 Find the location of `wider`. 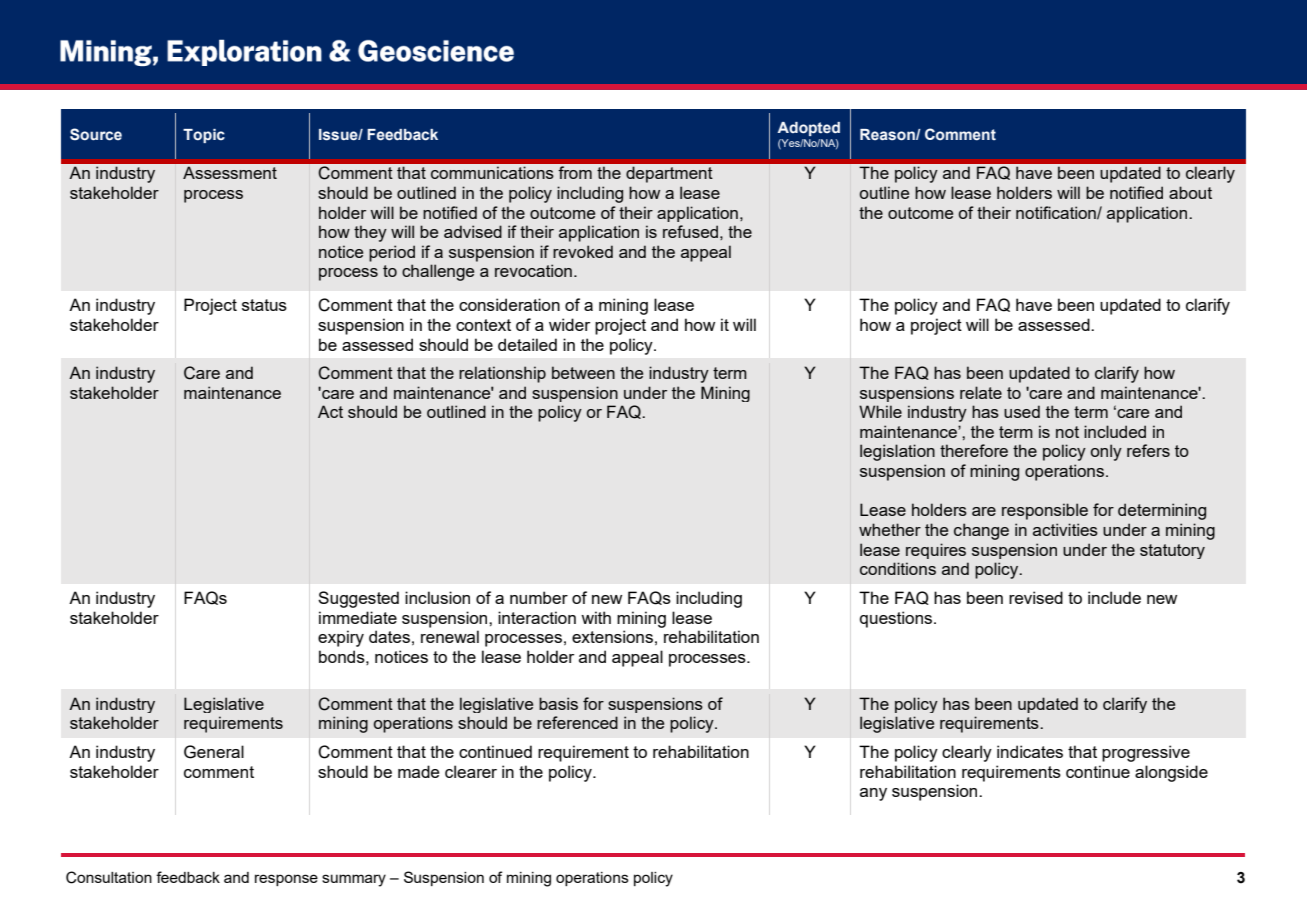

wider is located at coordinates (569, 324).
